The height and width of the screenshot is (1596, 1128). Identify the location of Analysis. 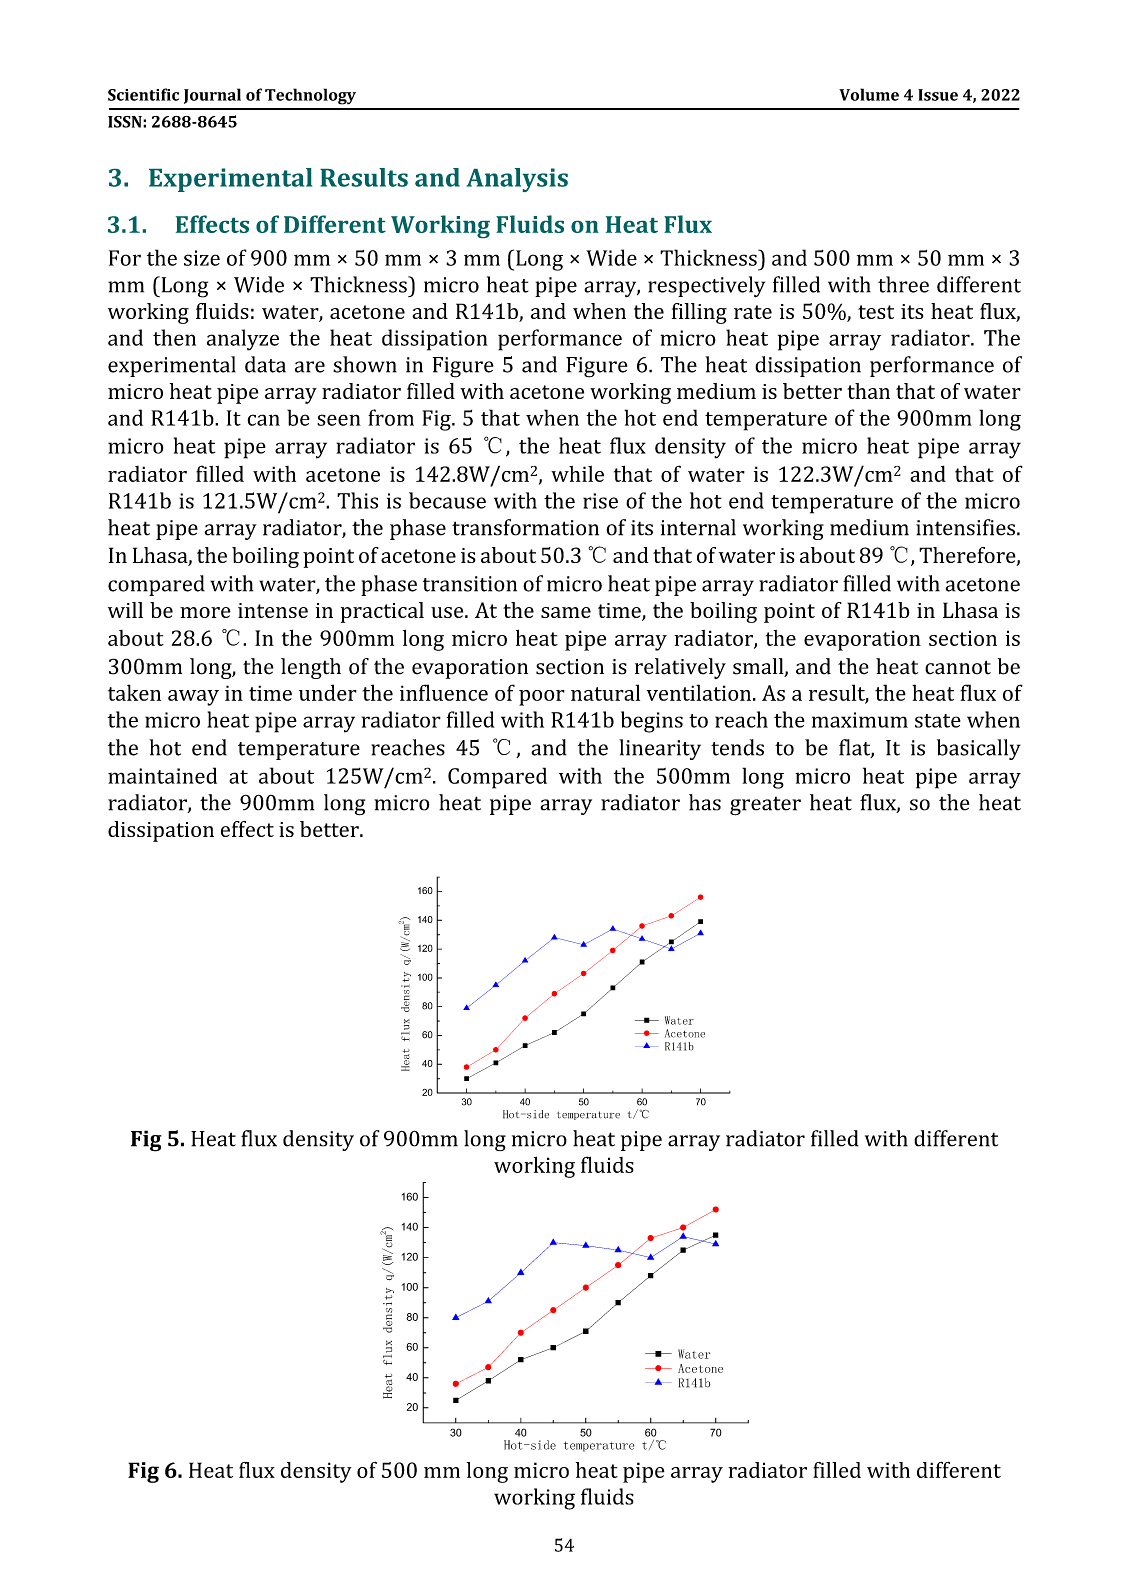
(517, 180).
